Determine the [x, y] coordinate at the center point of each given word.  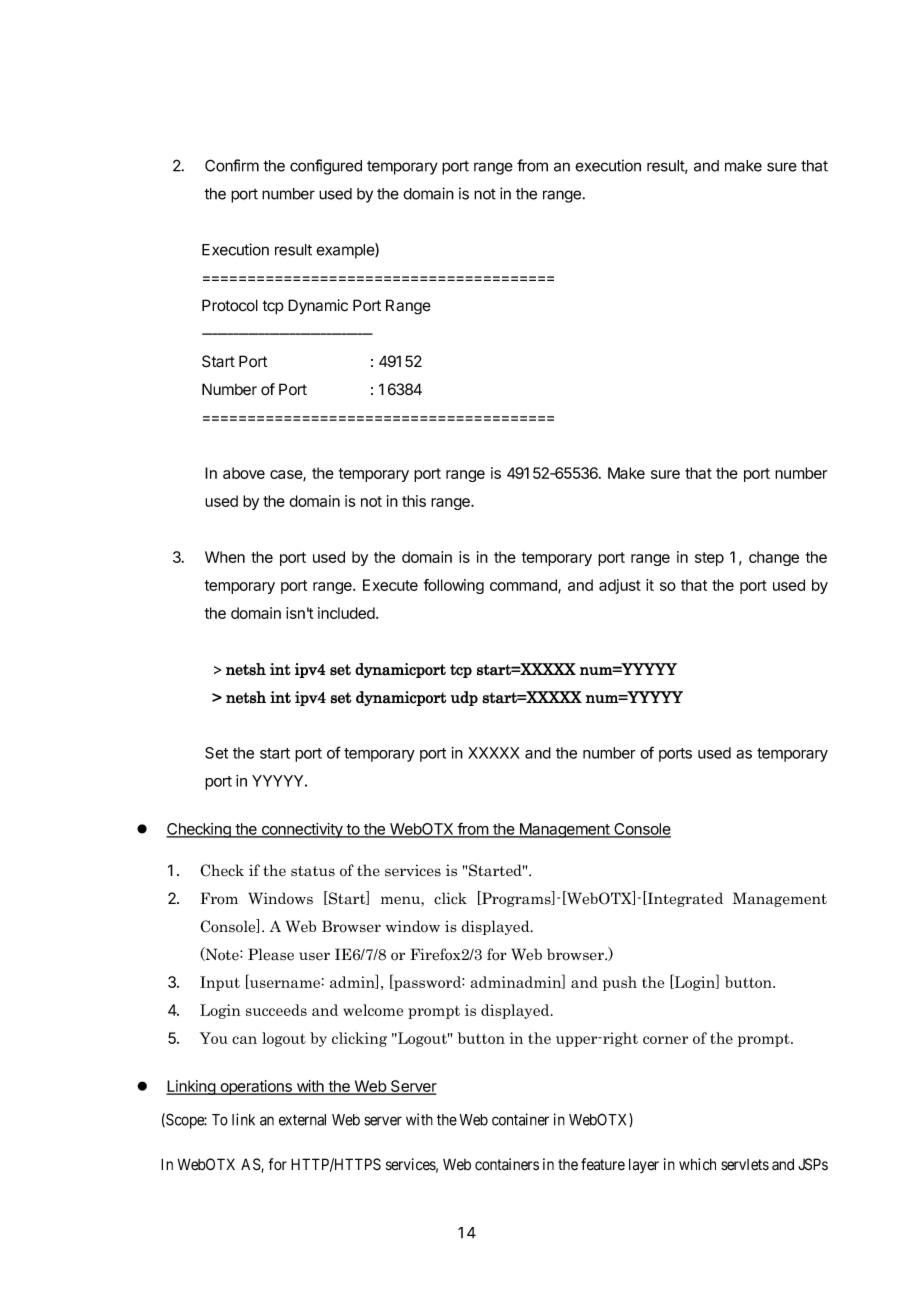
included [347, 613]
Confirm [232, 165]
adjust [620, 586]
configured [326, 167]
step [709, 559]
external [302, 1120]
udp [464, 698]
